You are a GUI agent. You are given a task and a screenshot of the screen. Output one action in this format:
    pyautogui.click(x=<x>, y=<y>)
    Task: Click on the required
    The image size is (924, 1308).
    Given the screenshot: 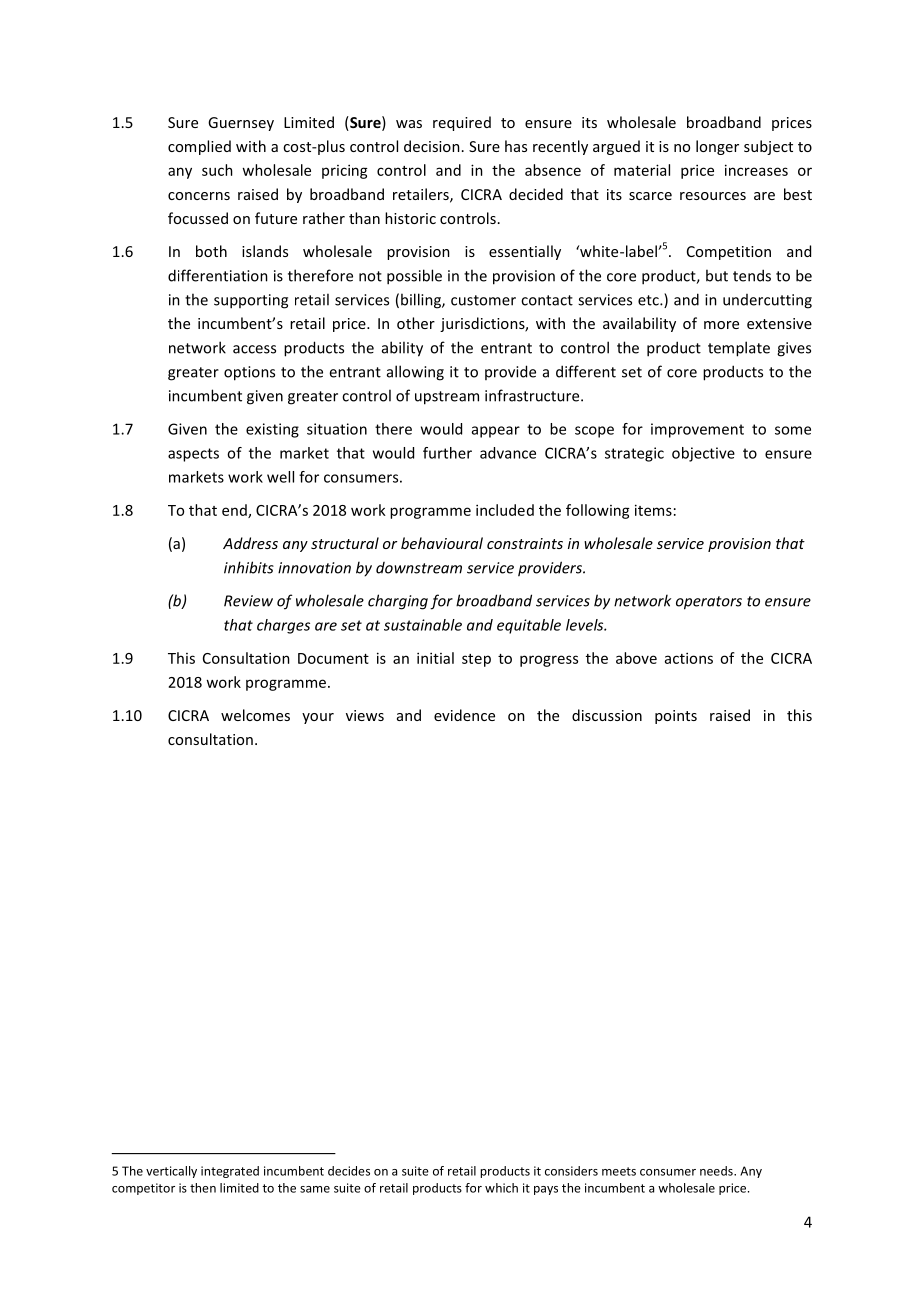 What is the action you would take?
    pyautogui.click(x=462, y=123)
